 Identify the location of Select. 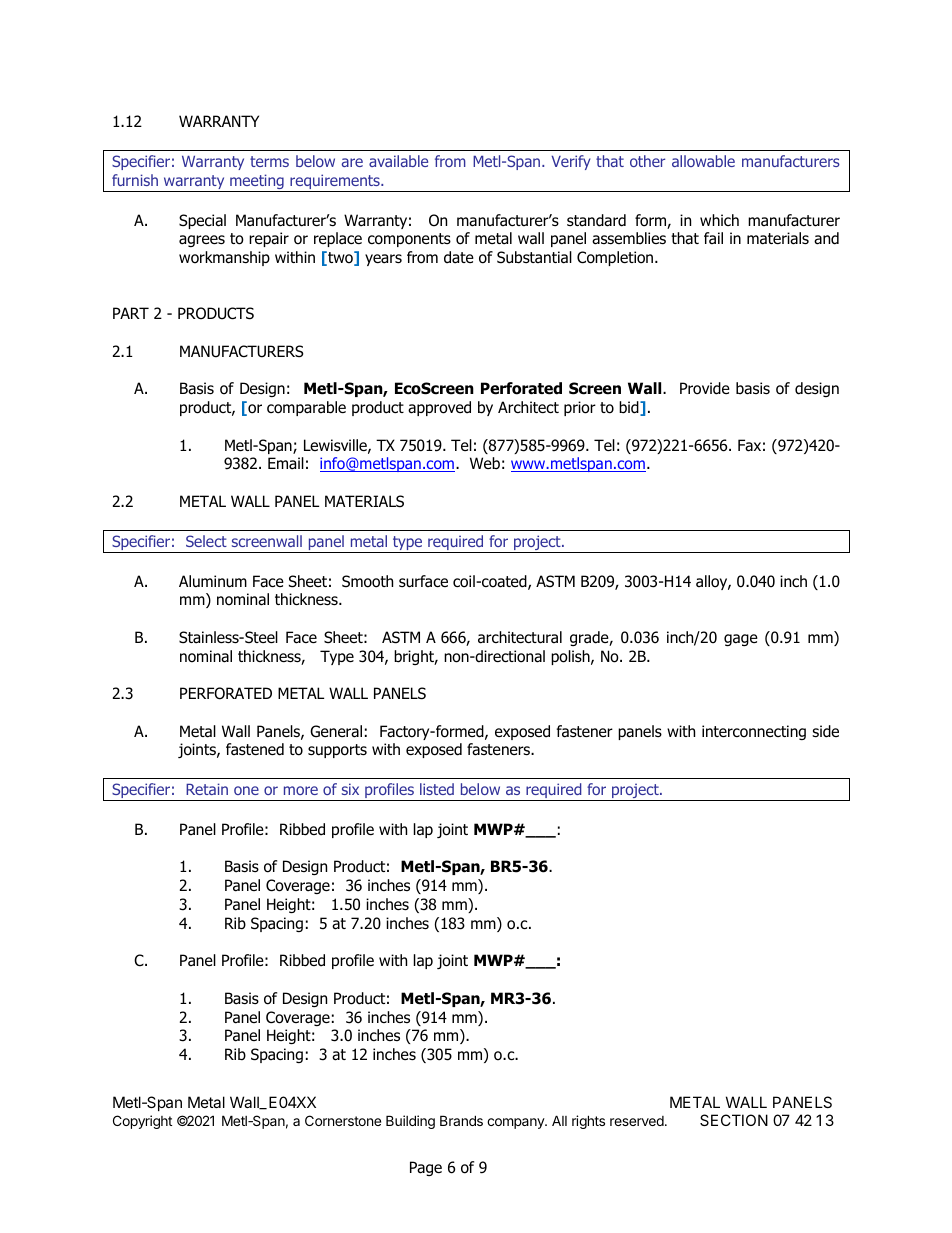
(206, 541).
